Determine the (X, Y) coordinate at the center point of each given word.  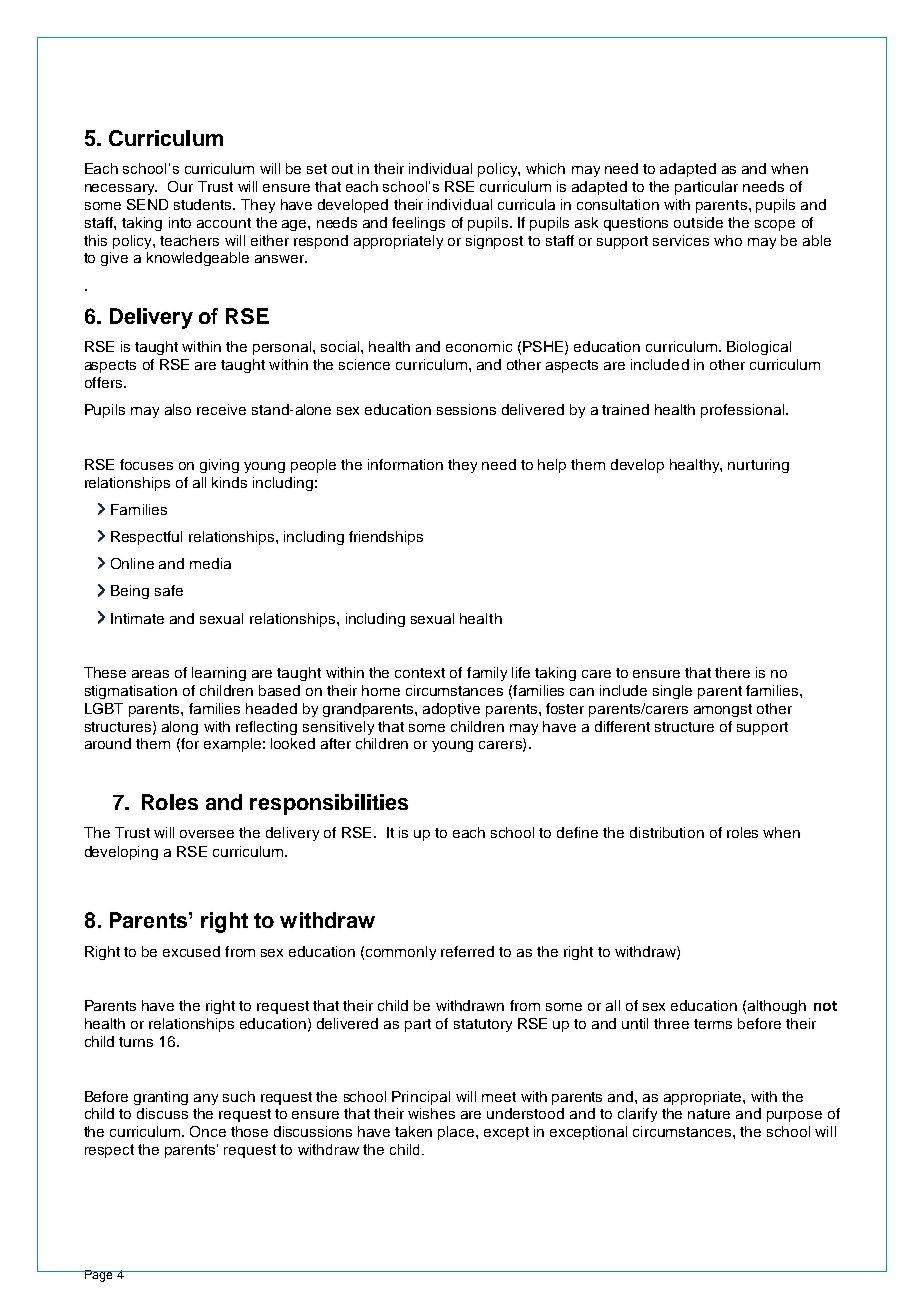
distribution (667, 832)
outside (698, 222)
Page (98, 1276)
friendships (386, 538)
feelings (418, 224)
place (457, 1133)
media (210, 563)
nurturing (758, 466)
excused (191, 951)
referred (467, 951)
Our (180, 186)
